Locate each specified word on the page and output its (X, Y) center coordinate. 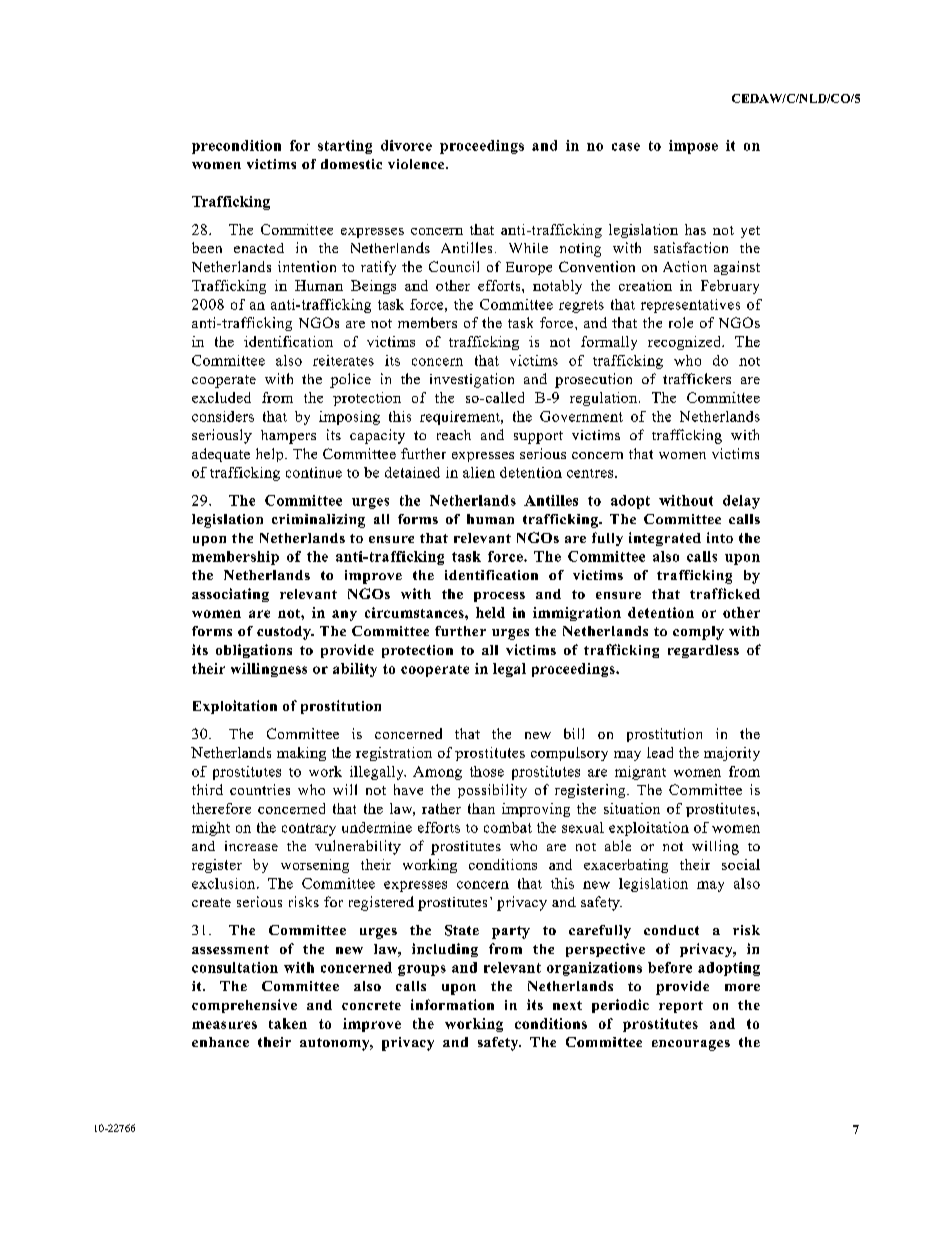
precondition (236, 147)
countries (260, 789)
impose (693, 147)
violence (417, 164)
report (681, 1007)
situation (632, 808)
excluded (221, 397)
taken (288, 1023)
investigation (472, 380)
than (481, 808)
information (452, 1004)
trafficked (725, 593)
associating (230, 595)
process (499, 597)
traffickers (697, 378)
